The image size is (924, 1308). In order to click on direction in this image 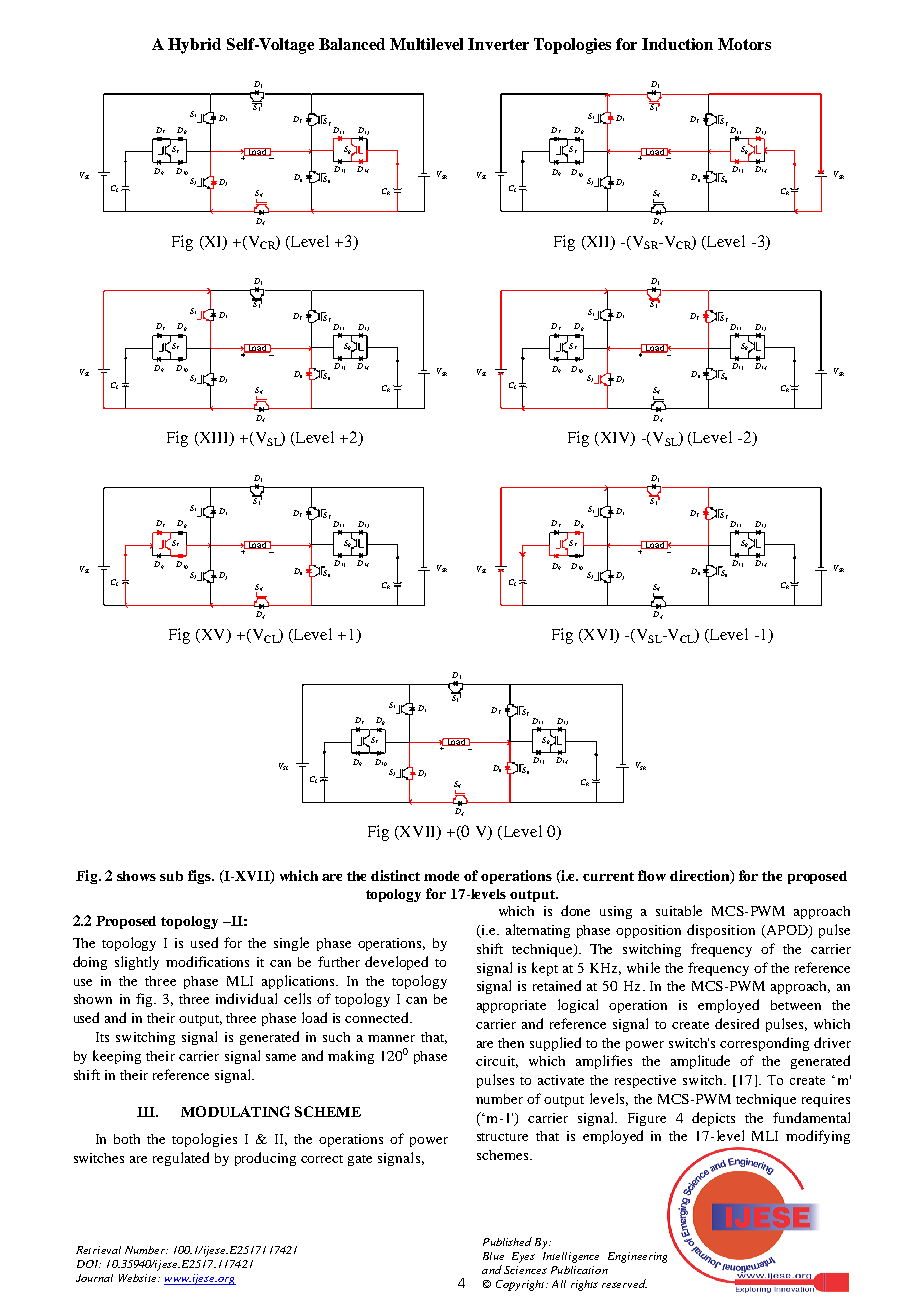, I will do `click(701, 876)`.
